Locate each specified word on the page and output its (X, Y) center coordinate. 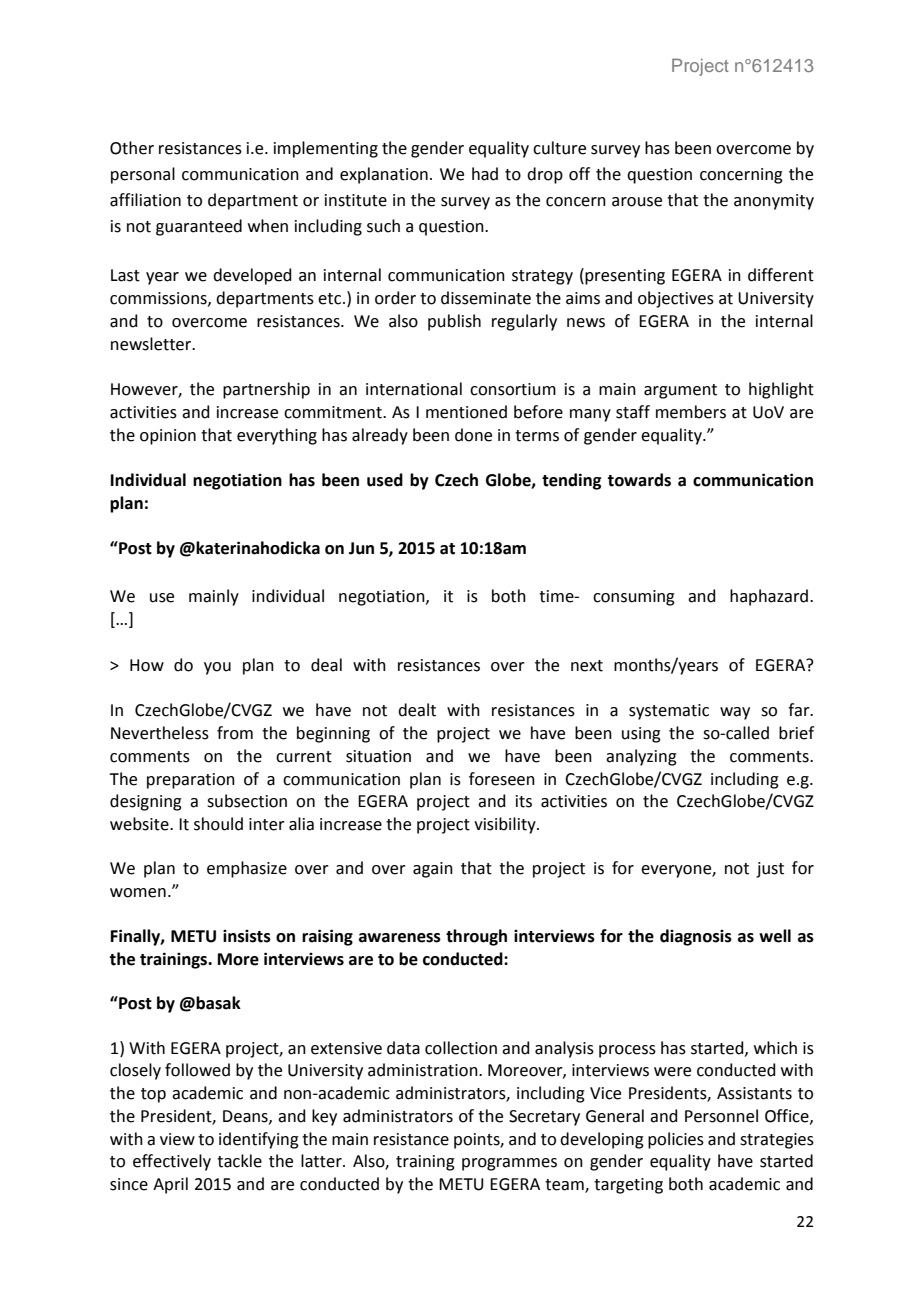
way (735, 713)
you (217, 668)
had (485, 174)
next (587, 666)
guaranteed (199, 227)
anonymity (774, 202)
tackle (239, 1161)
